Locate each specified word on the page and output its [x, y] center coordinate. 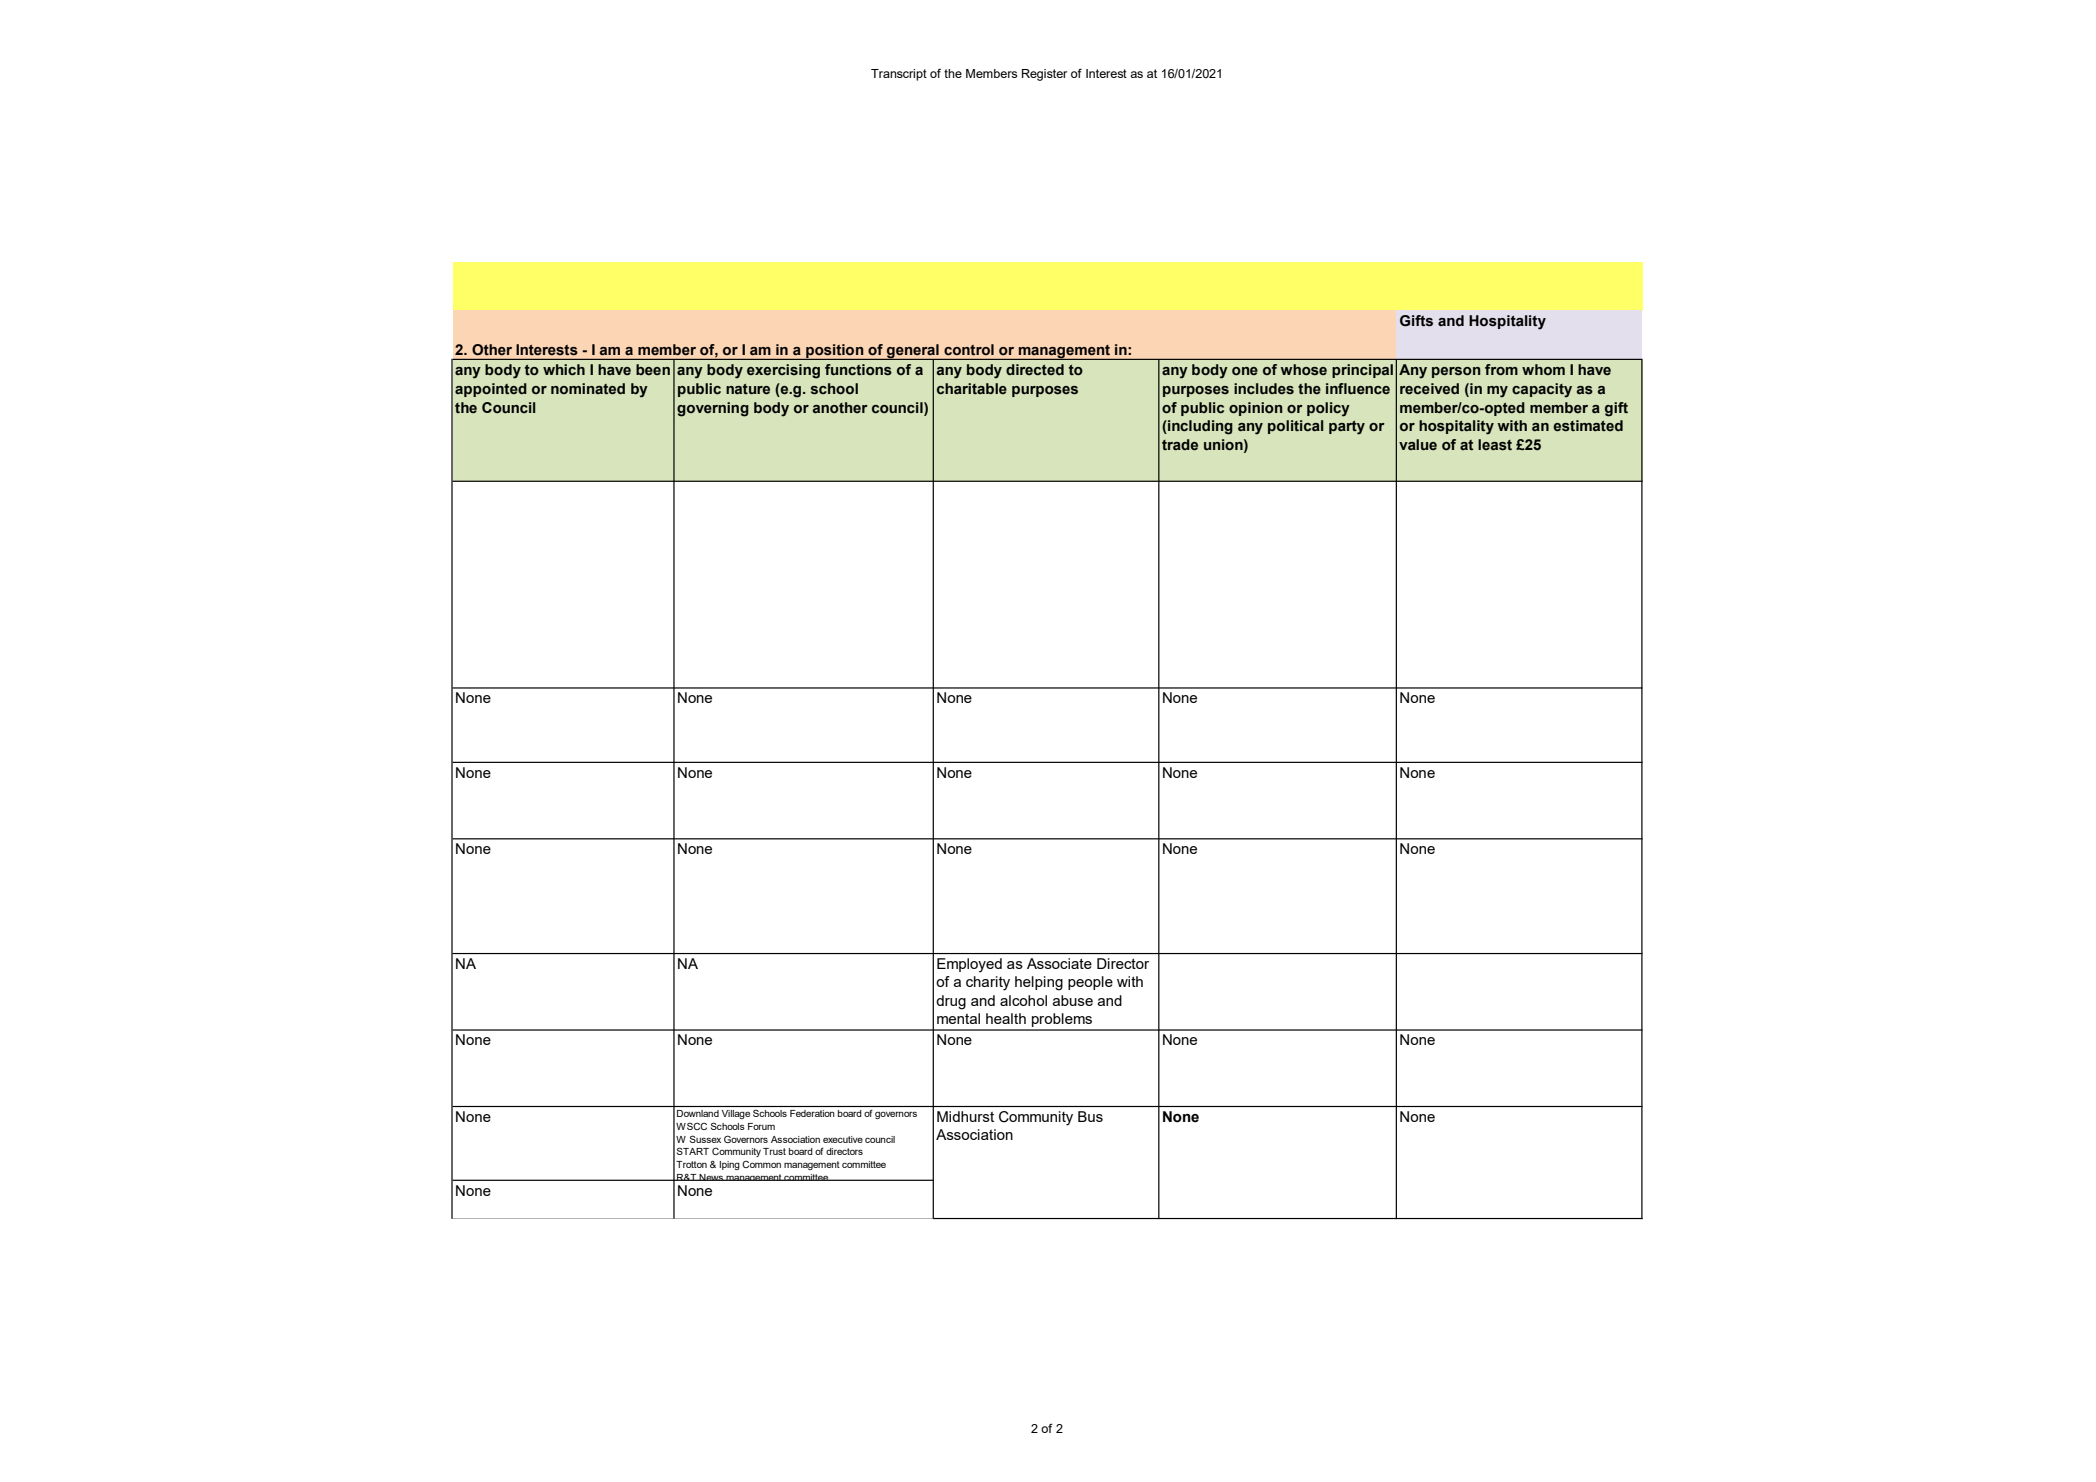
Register [1044, 75]
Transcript [899, 75]
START [693, 1151]
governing [713, 409]
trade [1180, 445]
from [1501, 369]
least [1495, 445]
